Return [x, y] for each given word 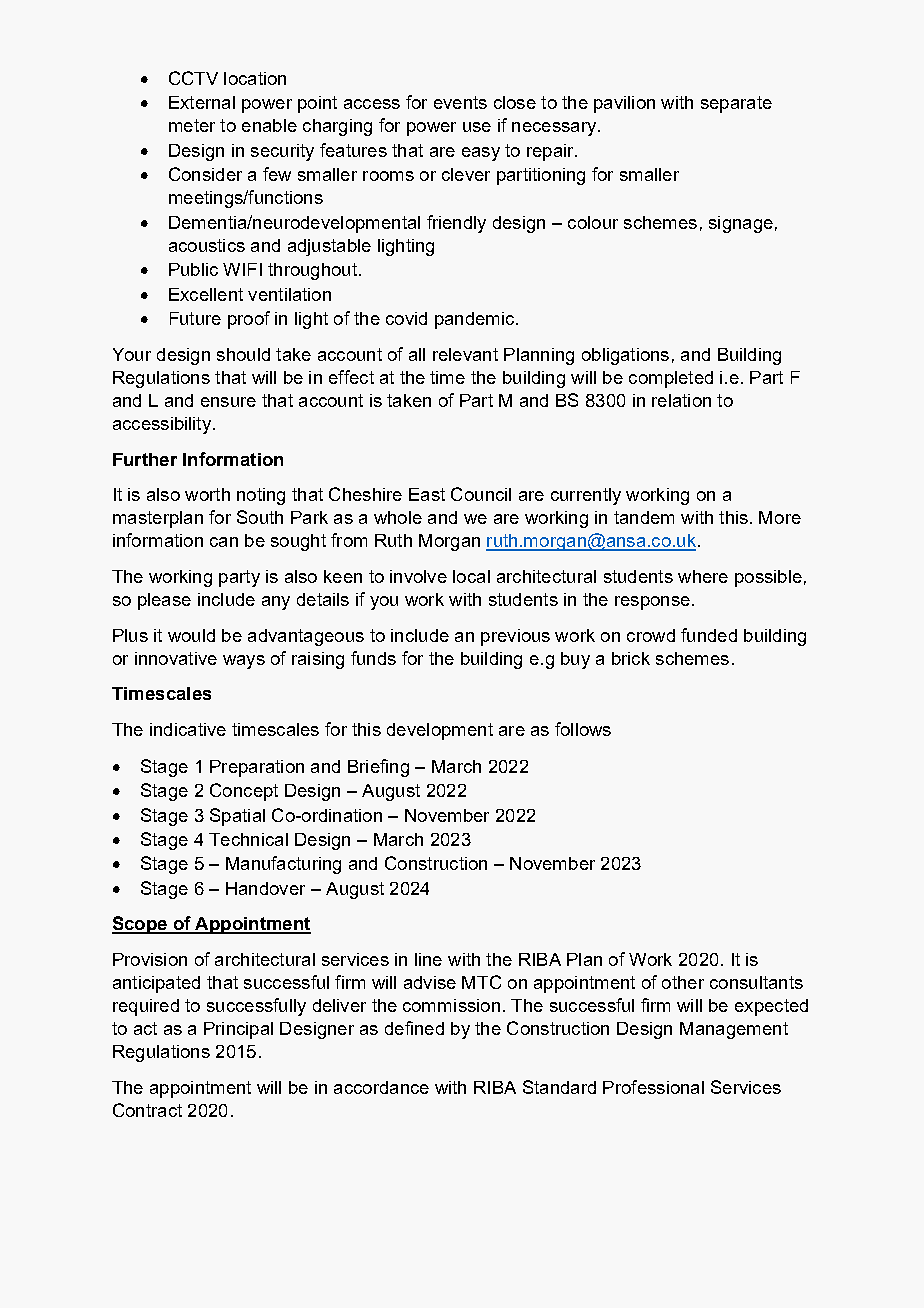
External [202, 102]
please [164, 601]
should [243, 354]
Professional [653, 1087]
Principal [238, 1030]
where [703, 576]
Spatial [237, 817]
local [471, 576]
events [460, 102]
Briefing [378, 768]
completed [671, 379]
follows [583, 729]
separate [736, 104]
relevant [465, 354]
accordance [381, 1087]
